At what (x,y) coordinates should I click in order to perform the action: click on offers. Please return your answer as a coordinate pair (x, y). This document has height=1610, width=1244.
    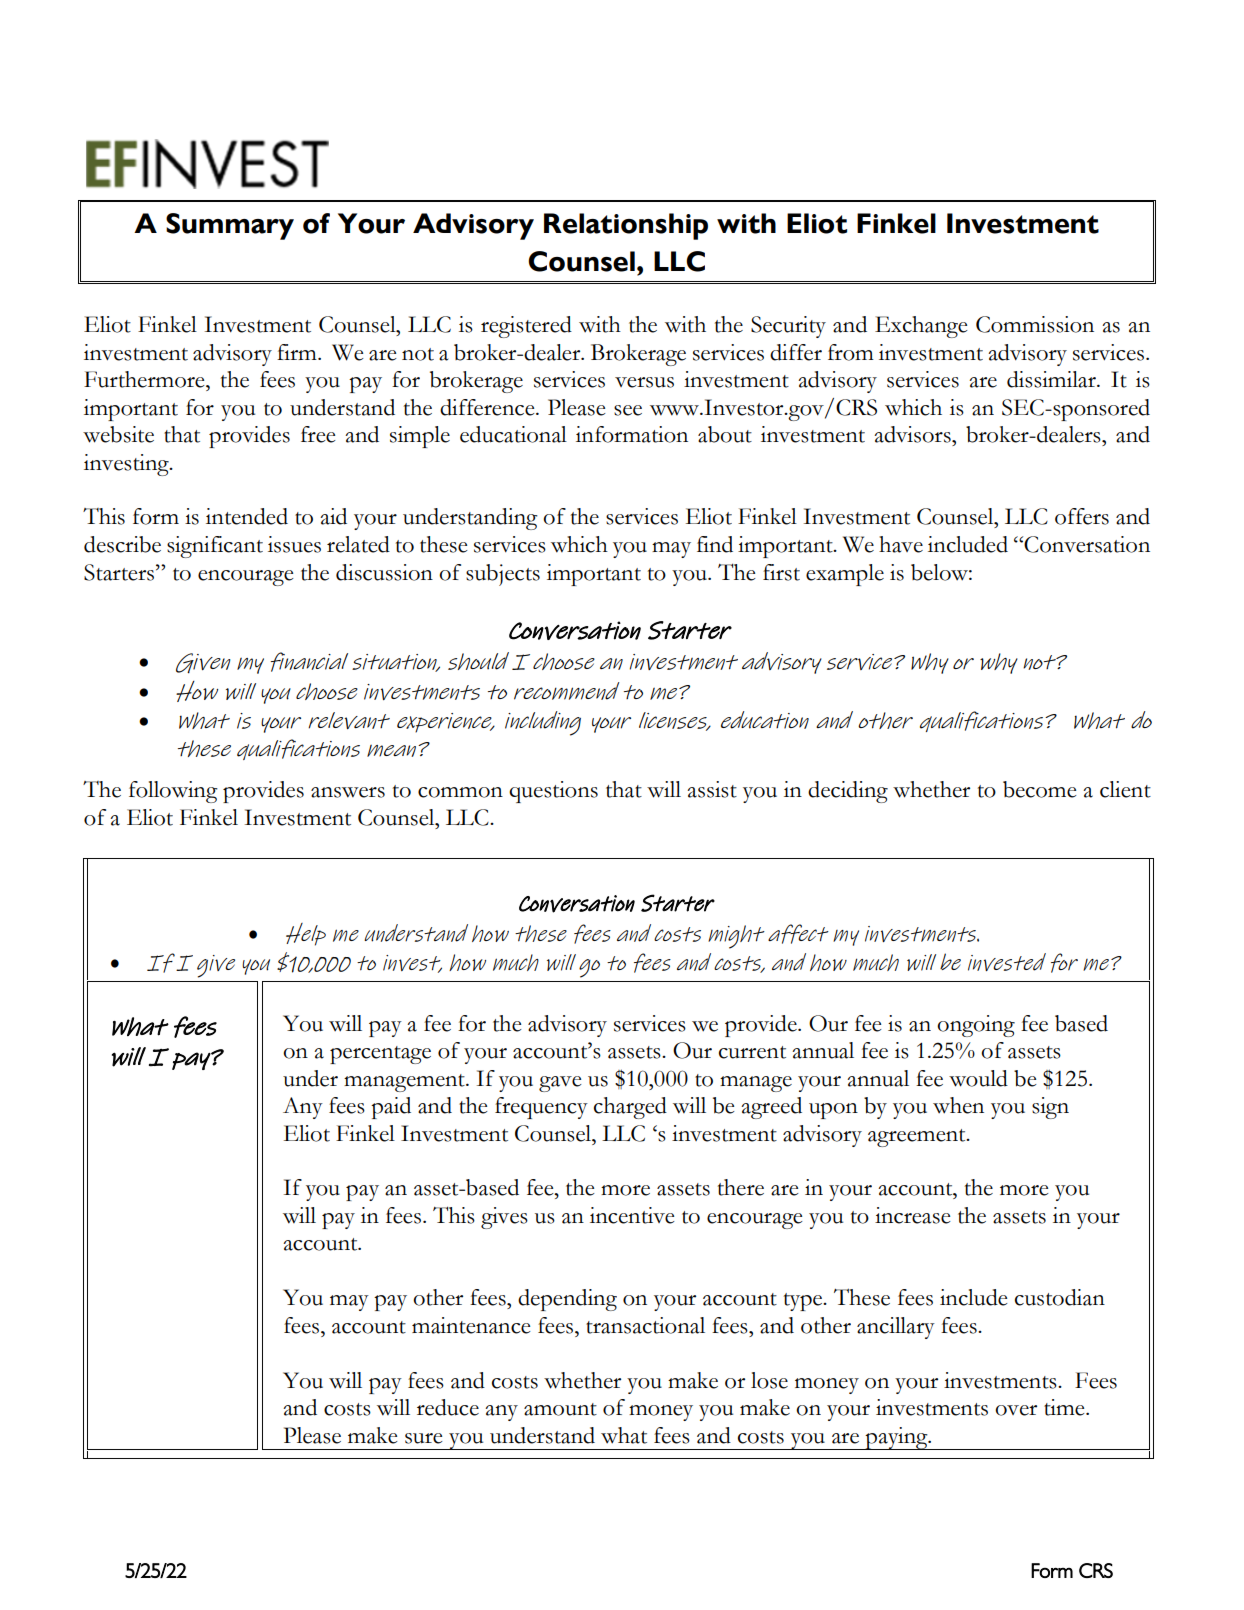
    Looking at the image, I should click on (1082, 516).
